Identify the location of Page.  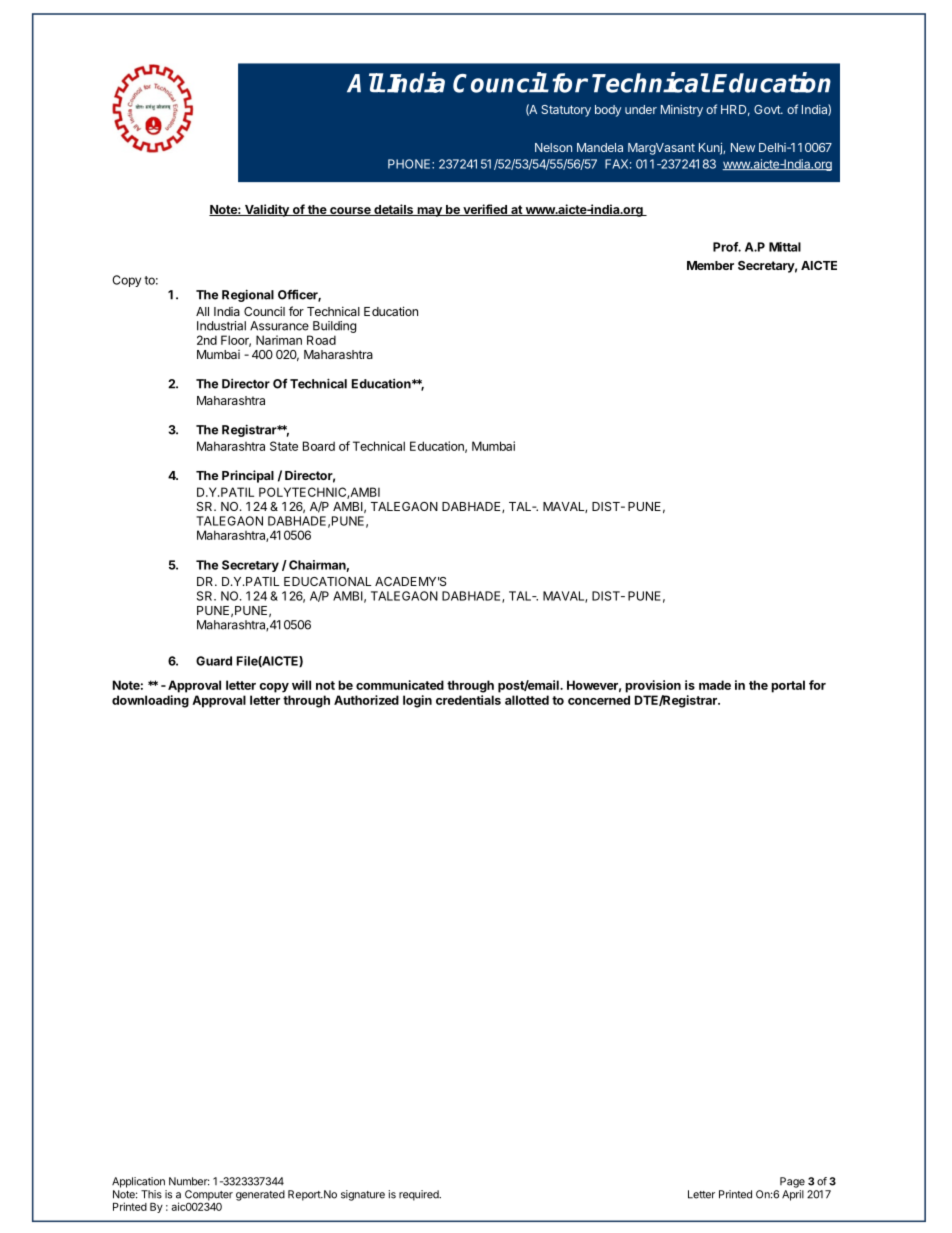
(792, 1182).
